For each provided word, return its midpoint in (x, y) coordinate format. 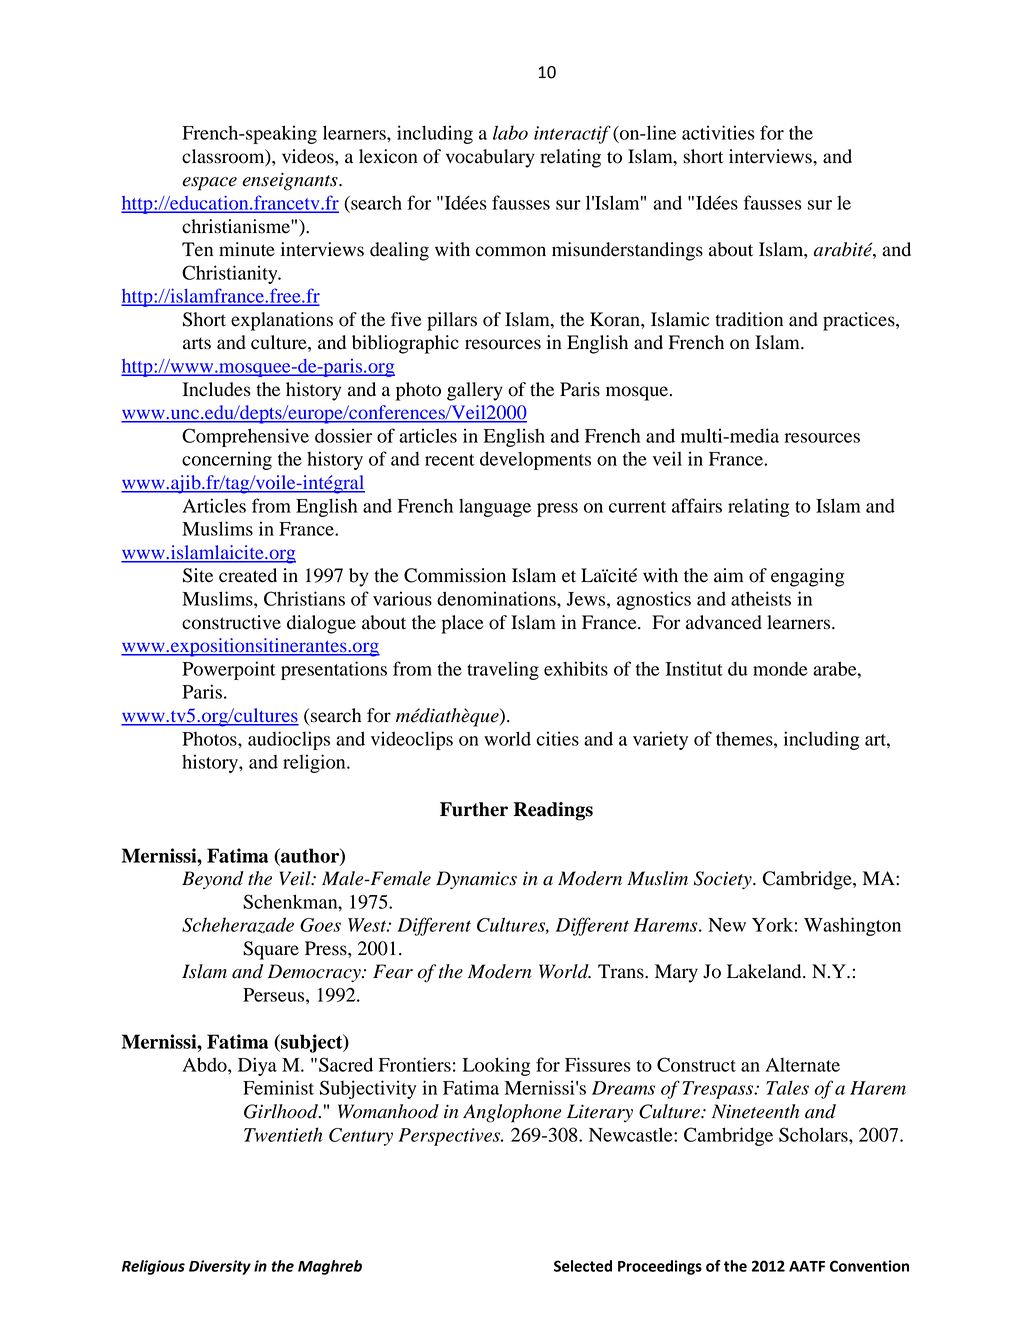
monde (780, 669)
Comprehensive (245, 437)
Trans (622, 971)
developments (535, 460)
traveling (503, 670)
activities (718, 132)
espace (209, 184)
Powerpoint (229, 670)
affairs (697, 505)
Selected (583, 1266)
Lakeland (765, 971)
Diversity (220, 1267)
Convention (869, 1266)
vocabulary (490, 158)
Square (271, 950)
